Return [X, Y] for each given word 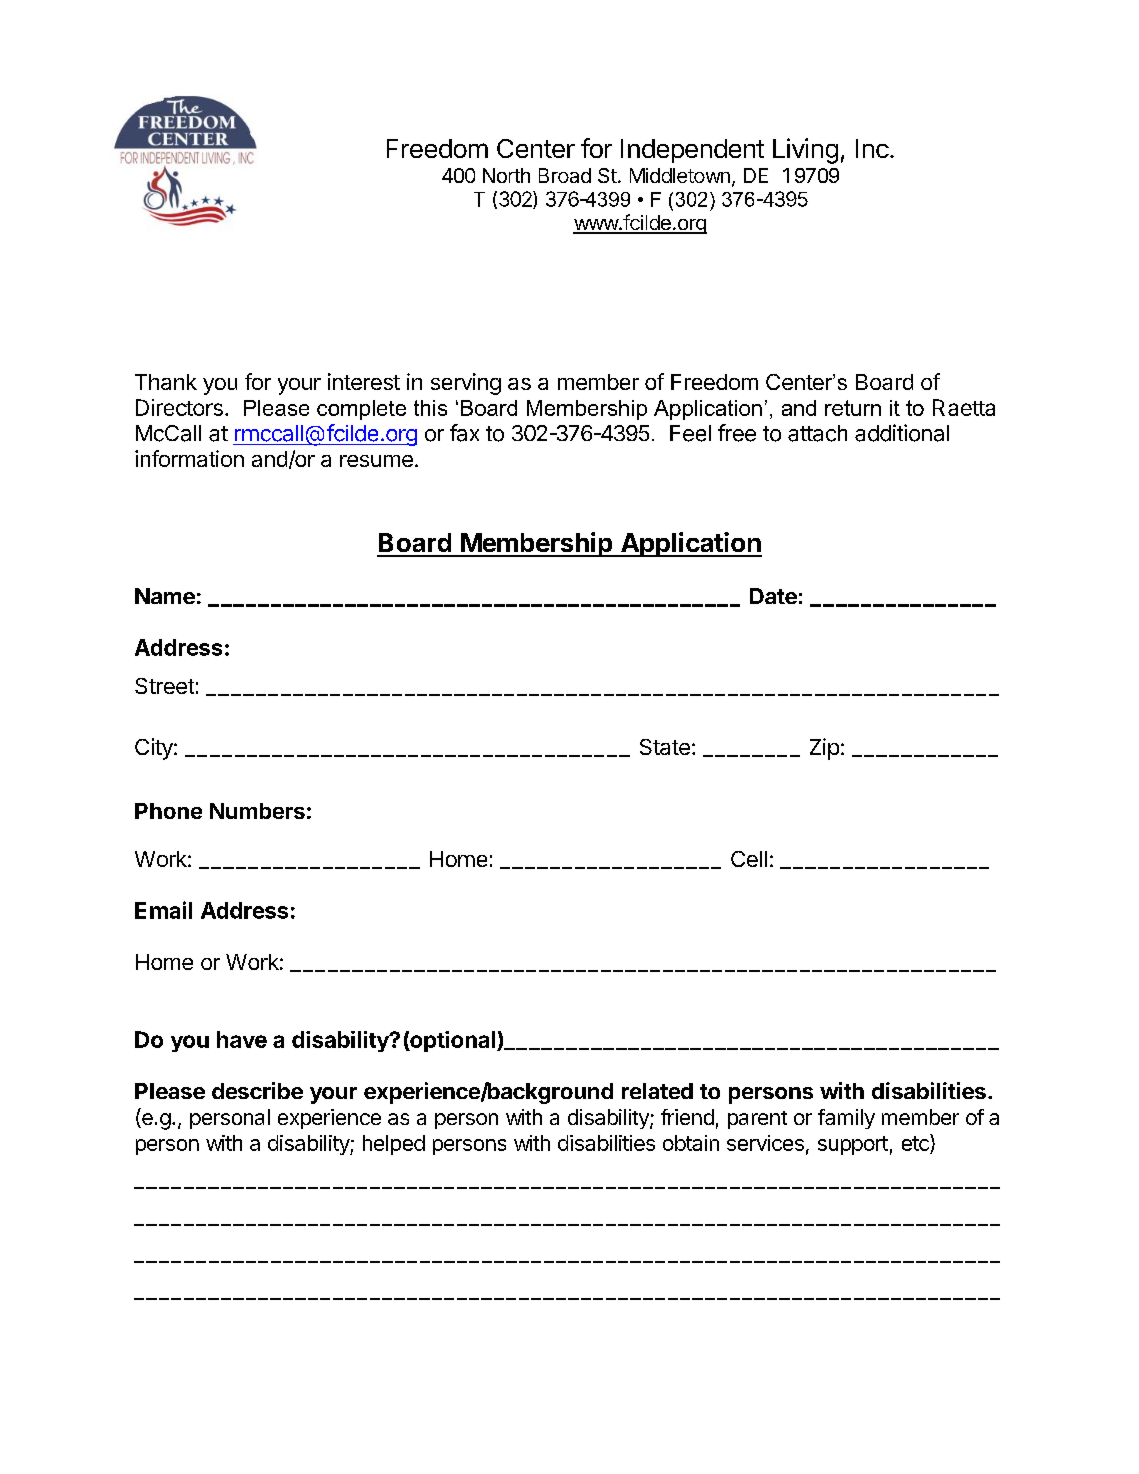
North [506, 175]
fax [464, 433]
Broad [565, 175]
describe [257, 1090]
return [853, 408]
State [665, 747]
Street [164, 686]
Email [163, 910]
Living [805, 151]
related [657, 1091]
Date [773, 596]
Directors [179, 407]
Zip [824, 749]
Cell [749, 859]
